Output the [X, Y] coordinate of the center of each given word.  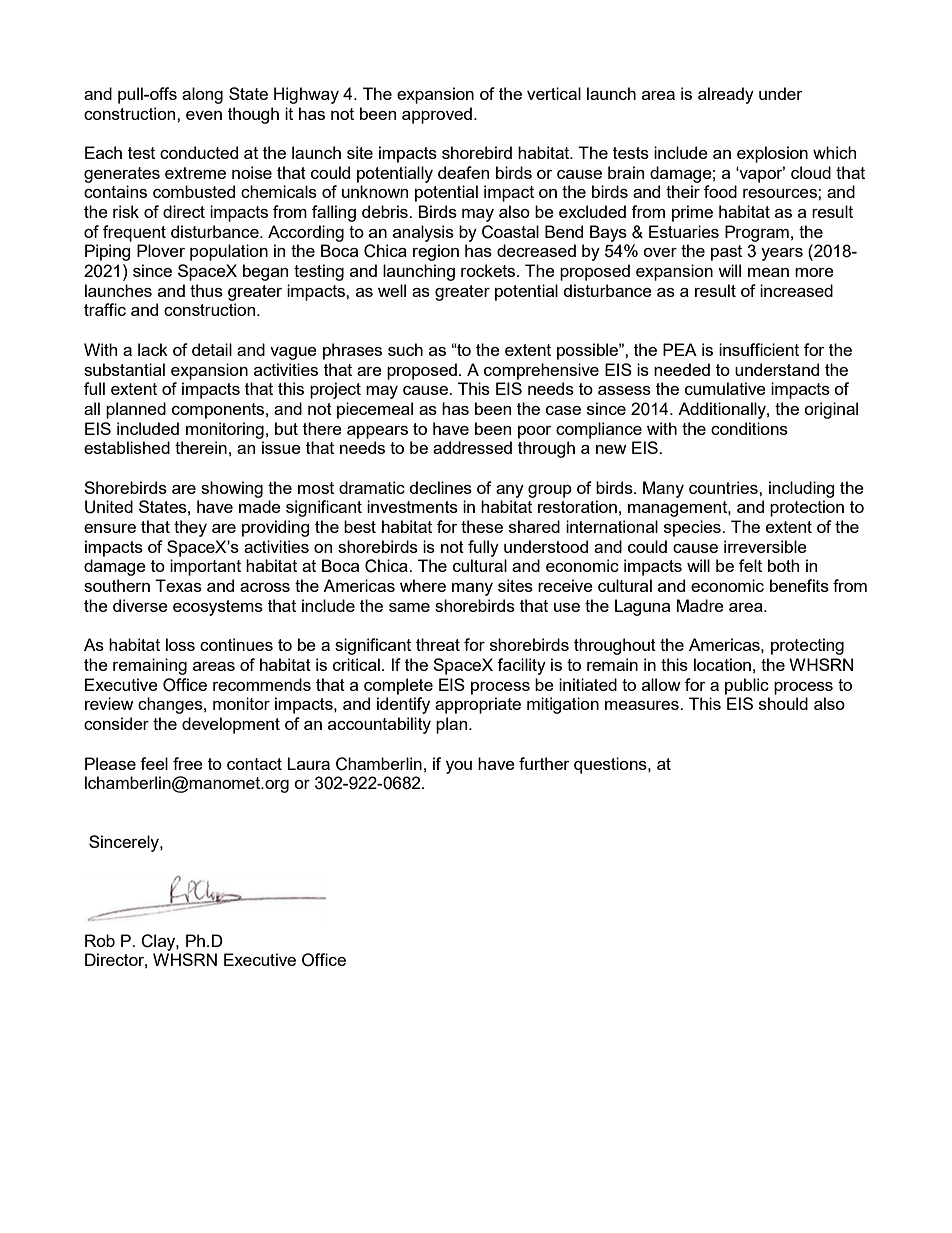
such [405, 349]
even [204, 115]
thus [206, 290]
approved [437, 115]
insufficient [759, 349]
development [231, 725]
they [190, 528]
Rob [100, 940]
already [726, 95]
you [459, 767]
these [482, 526]
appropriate [478, 705]
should [783, 703]
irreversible [765, 546]
